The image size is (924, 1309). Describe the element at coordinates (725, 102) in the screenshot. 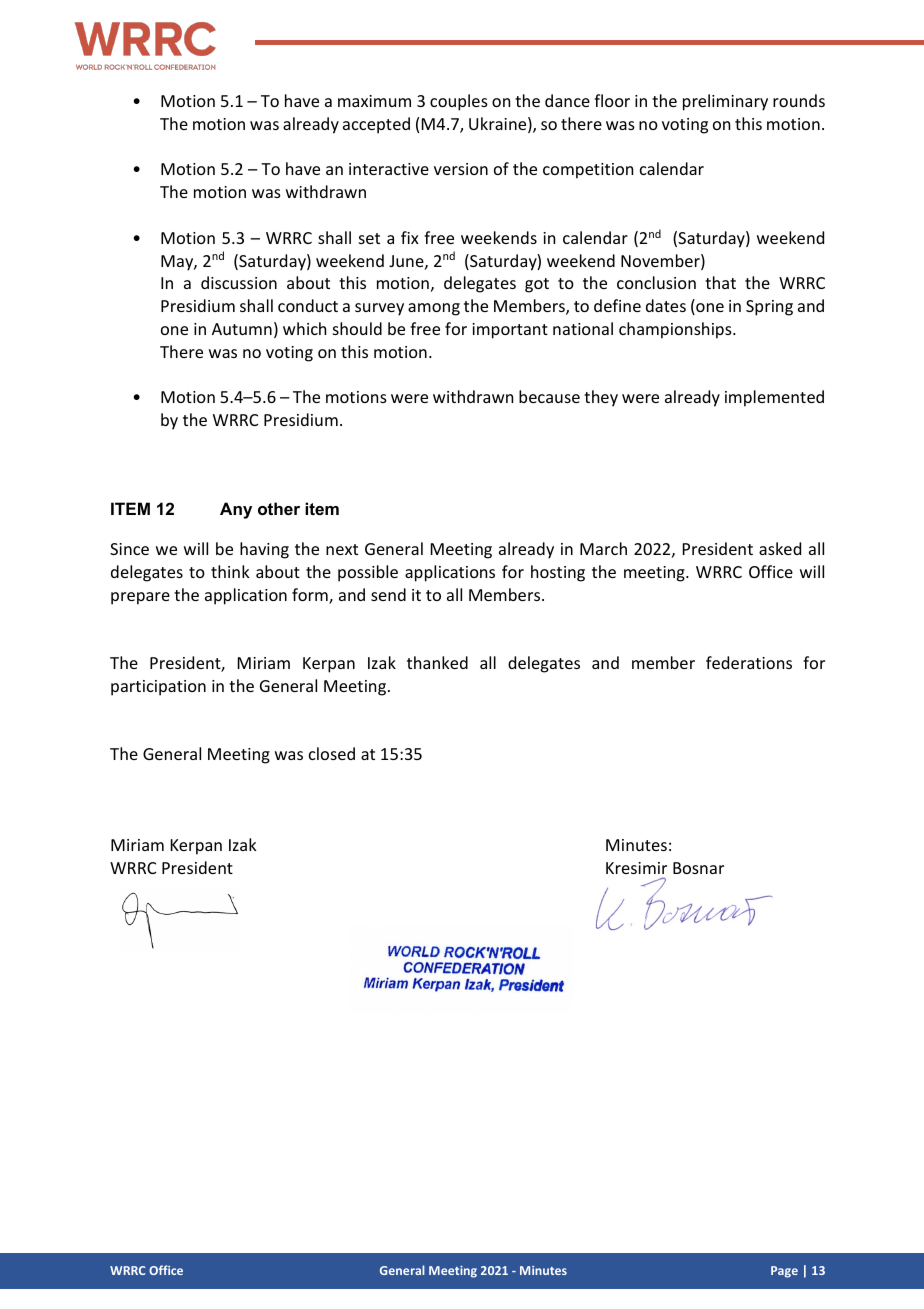

I see `preliminary` at that location.
